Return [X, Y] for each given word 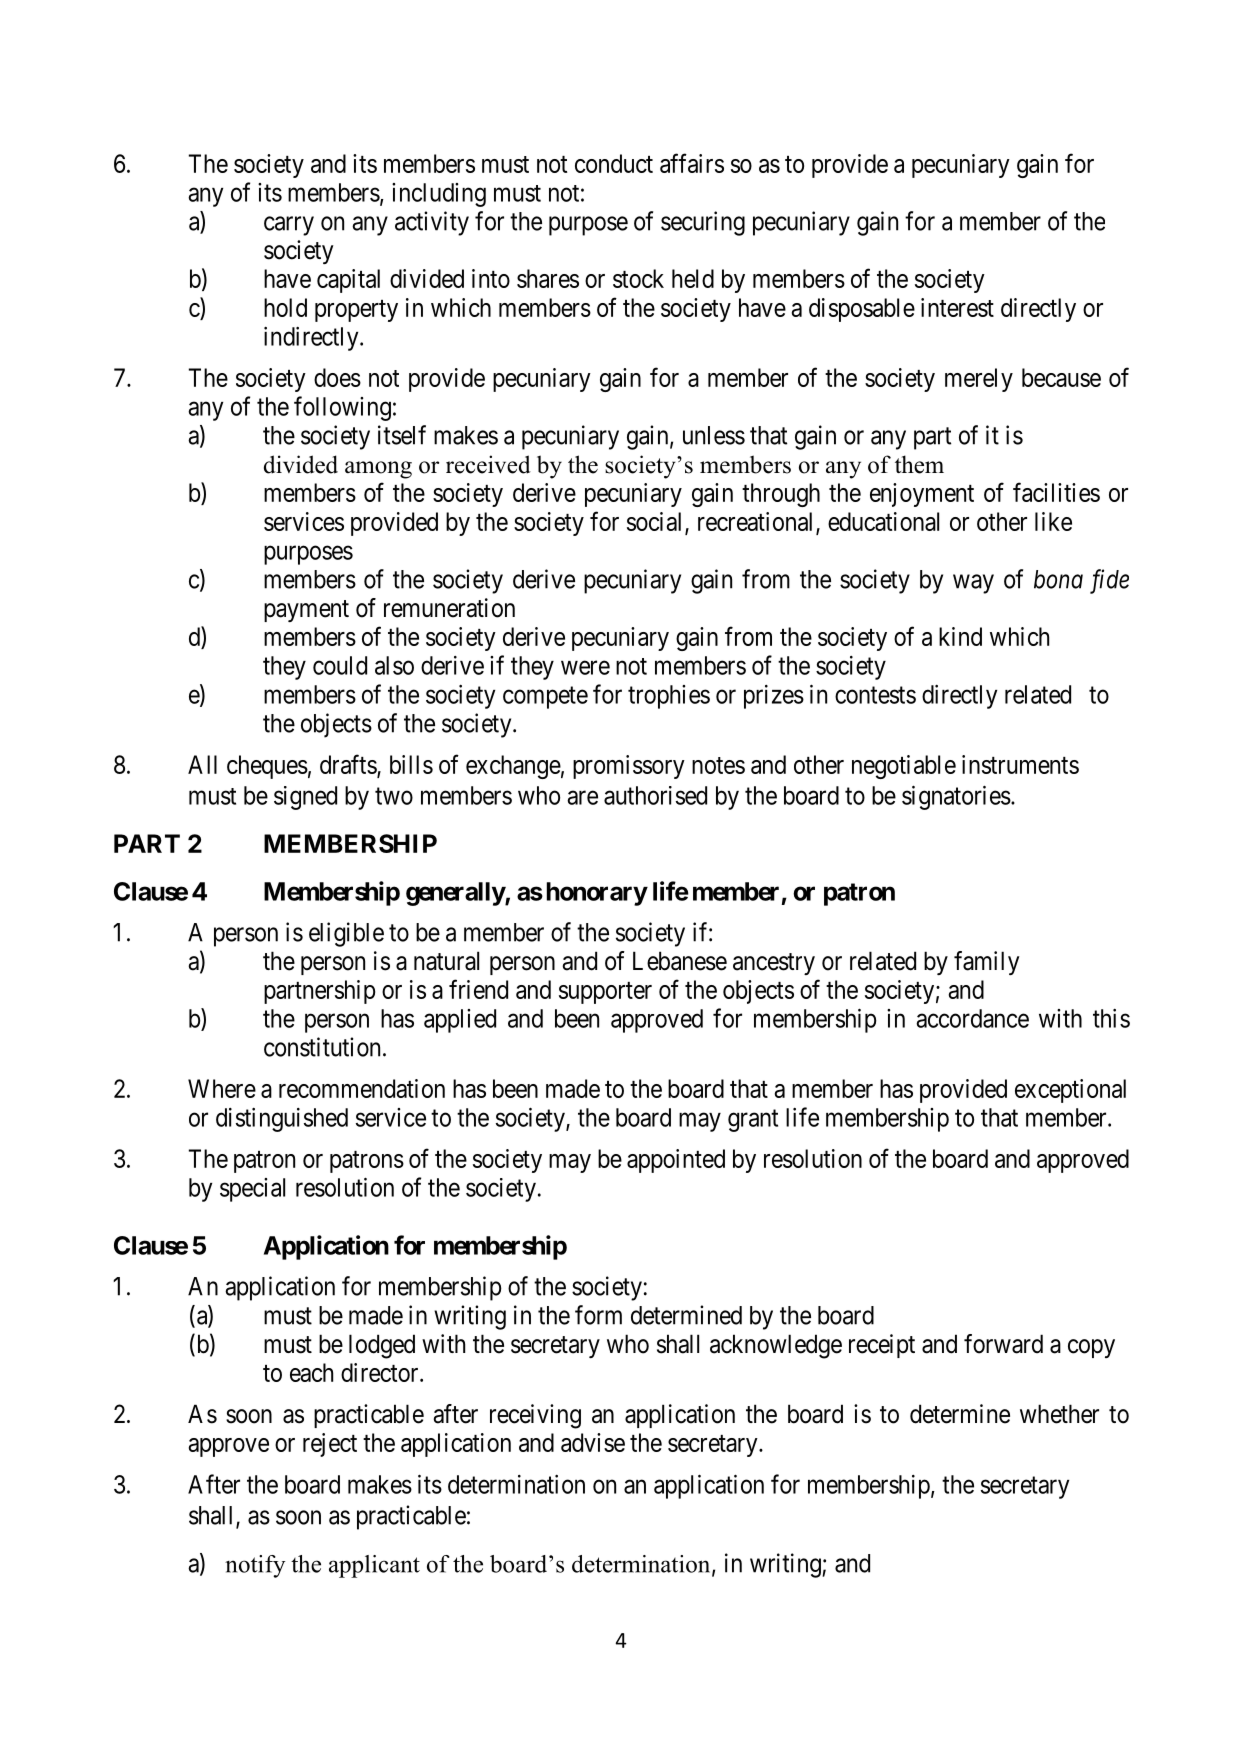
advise [593, 1442]
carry [289, 226]
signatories [956, 797]
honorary [597, 894]
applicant [374, 1566]
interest [957, 307]
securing [703, 223]
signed [305, 798]
